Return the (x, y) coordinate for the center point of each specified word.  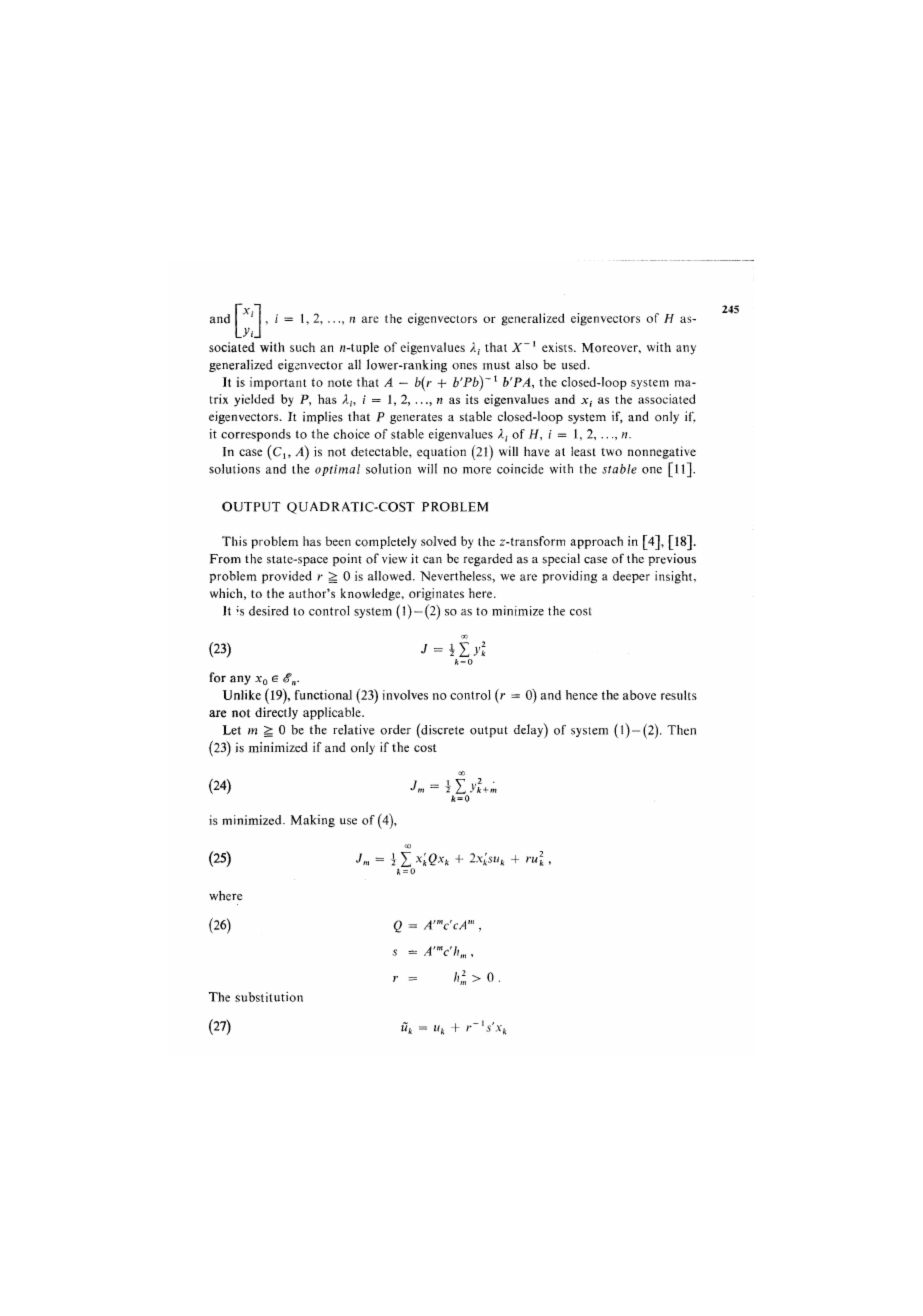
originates (436, 594)
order (395, 729)
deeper (631, 577)
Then (681, 730)
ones (464, 366)
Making (313, 821)
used (575, 365)
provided (287, 577)
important (278, 383)
